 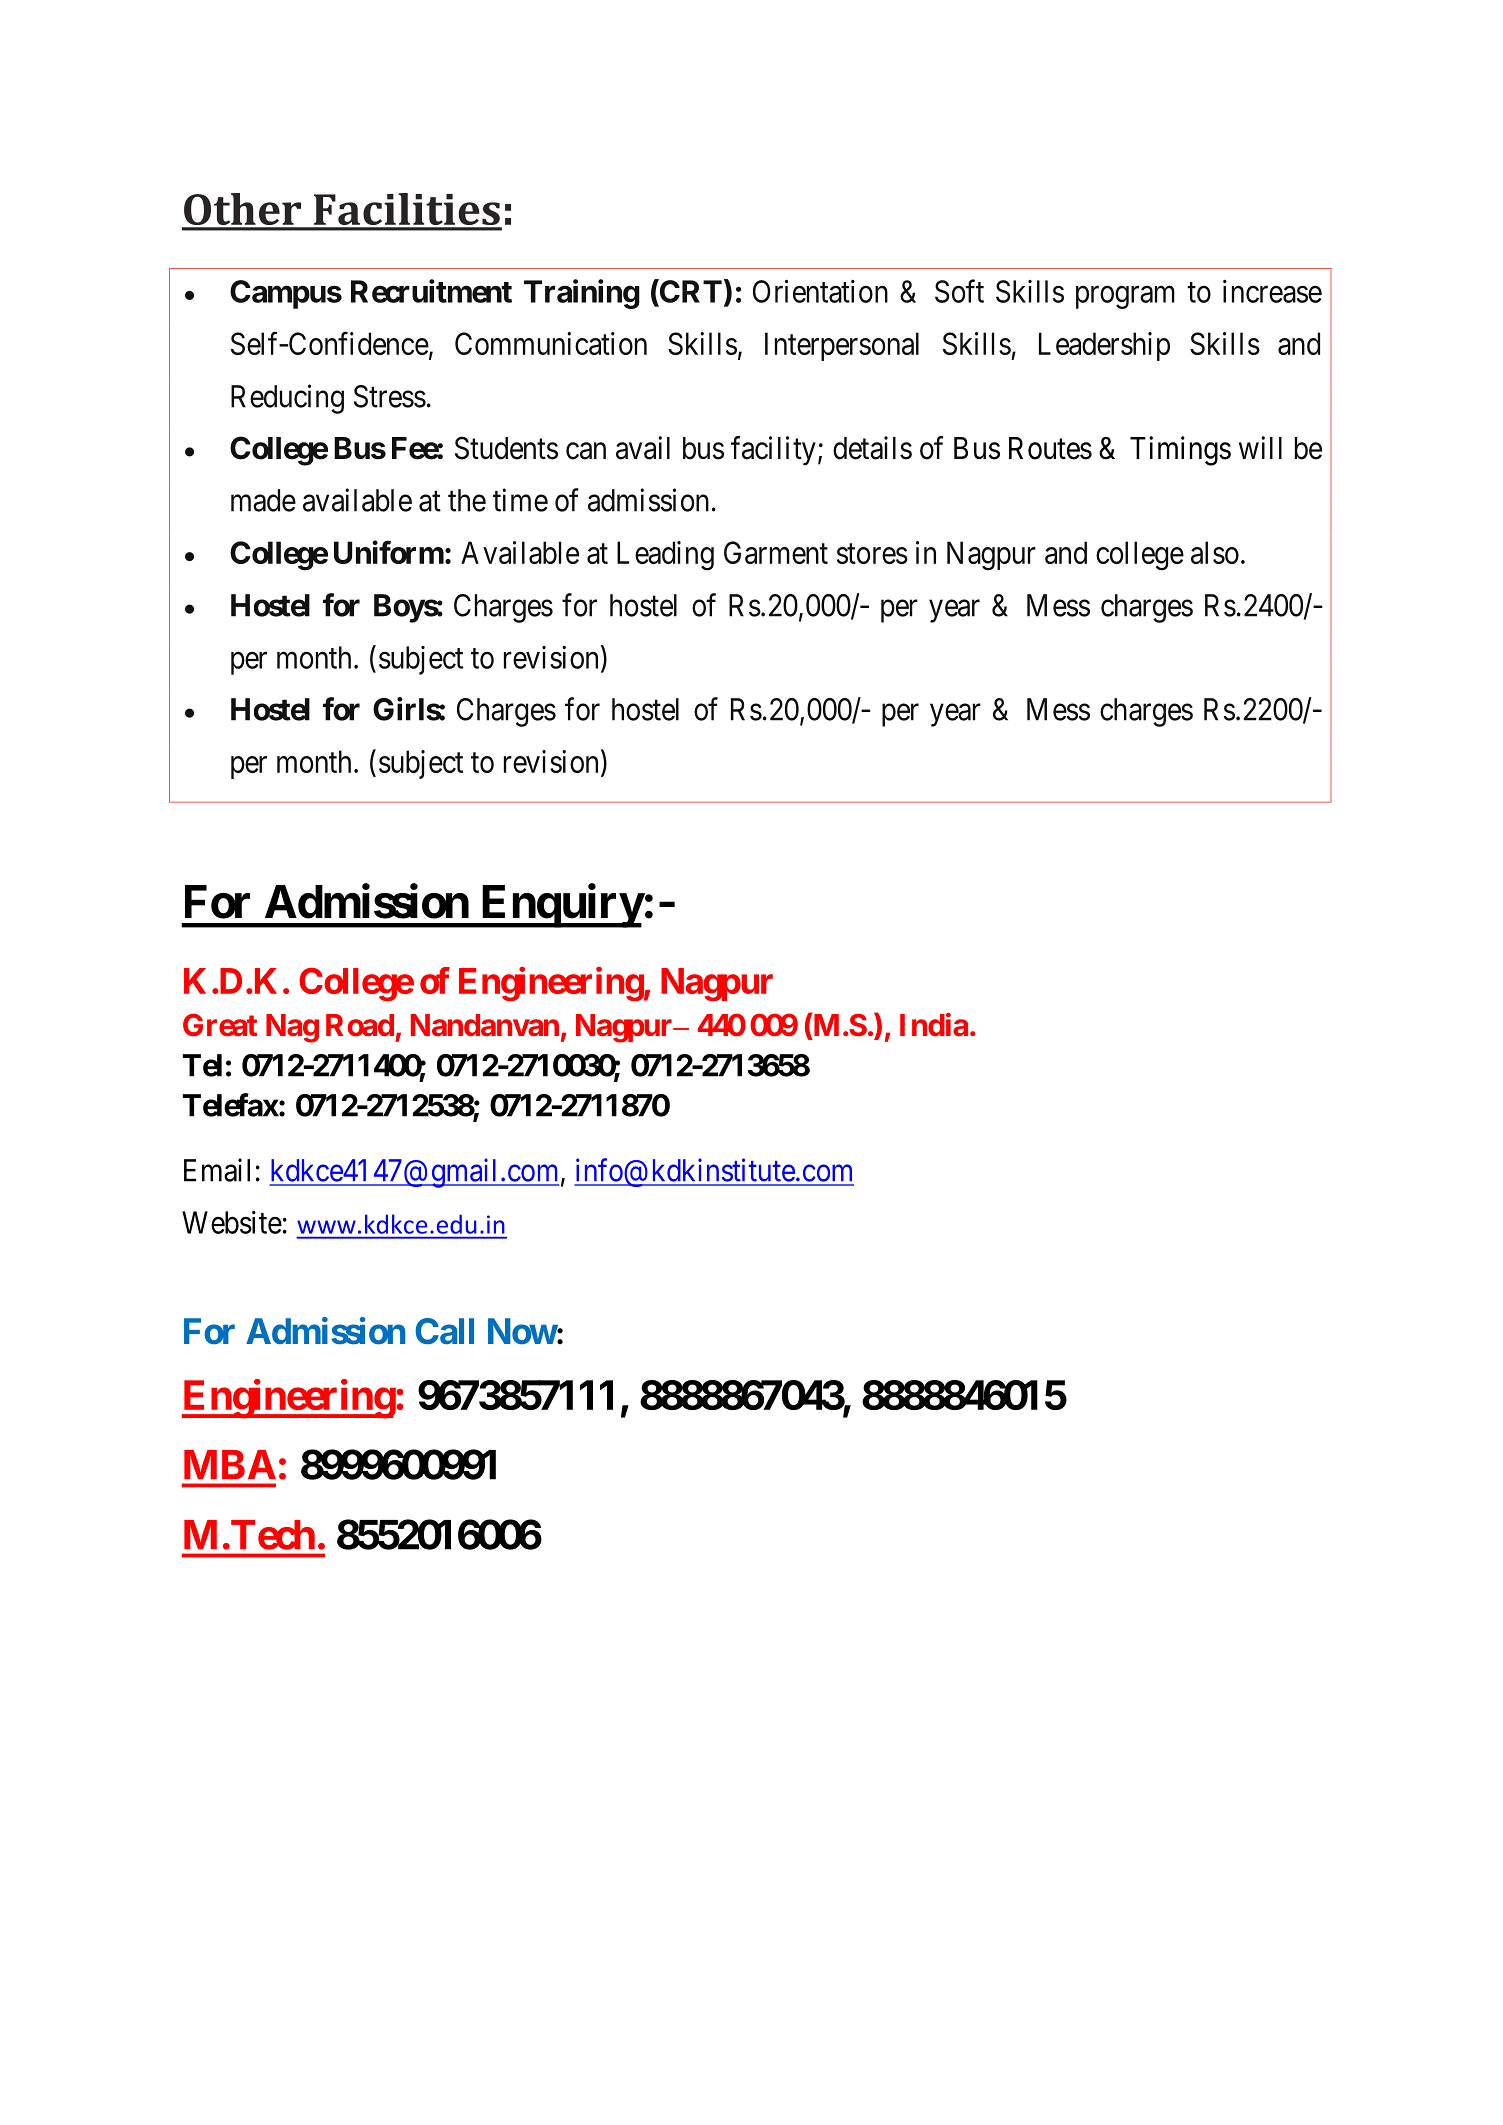 I want to click on Uniform, so click(x=389, y=552).
